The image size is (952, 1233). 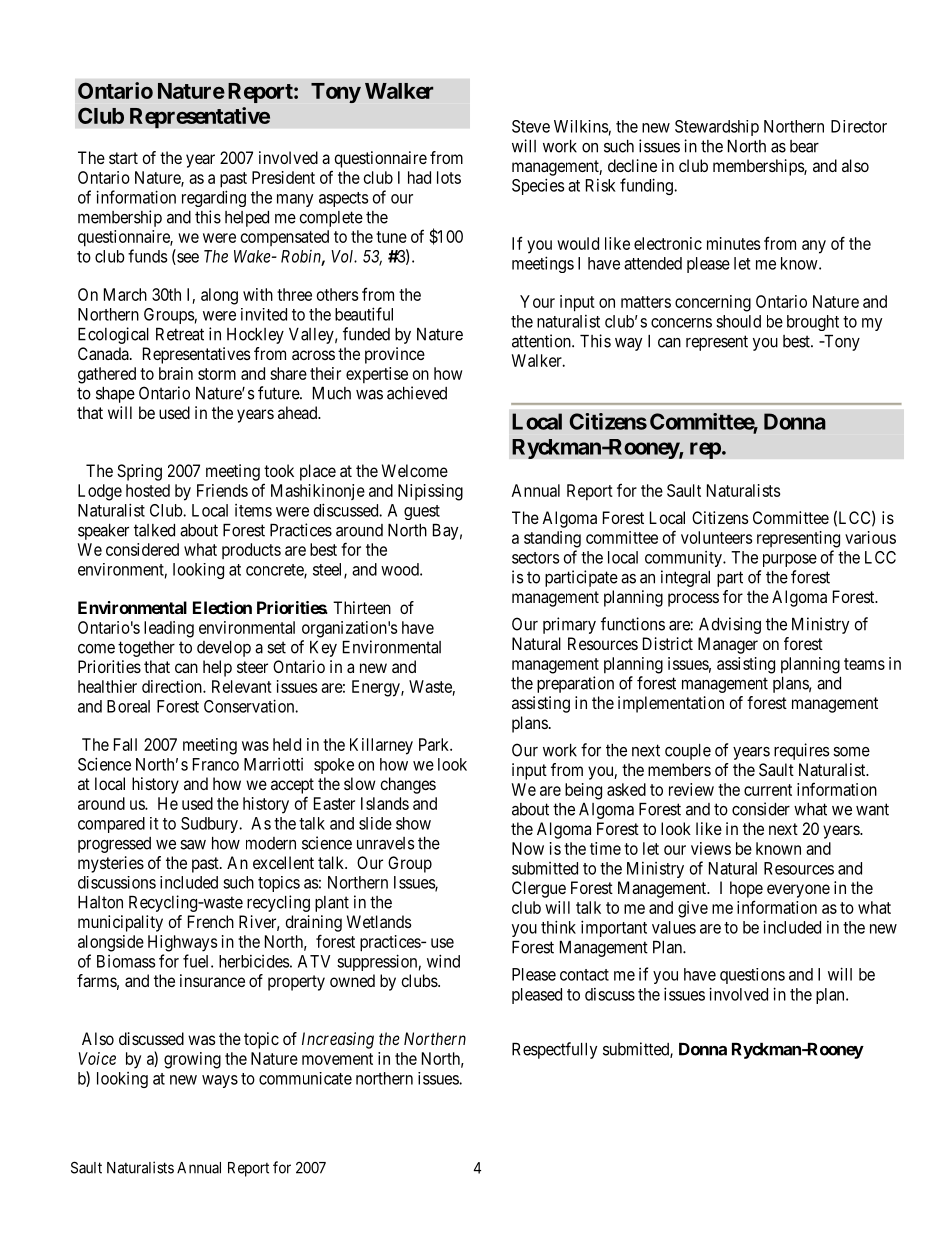 What do you see at coordinates (222, 490) in the image?
I see `Friends` at bounding box center [222, 490].
